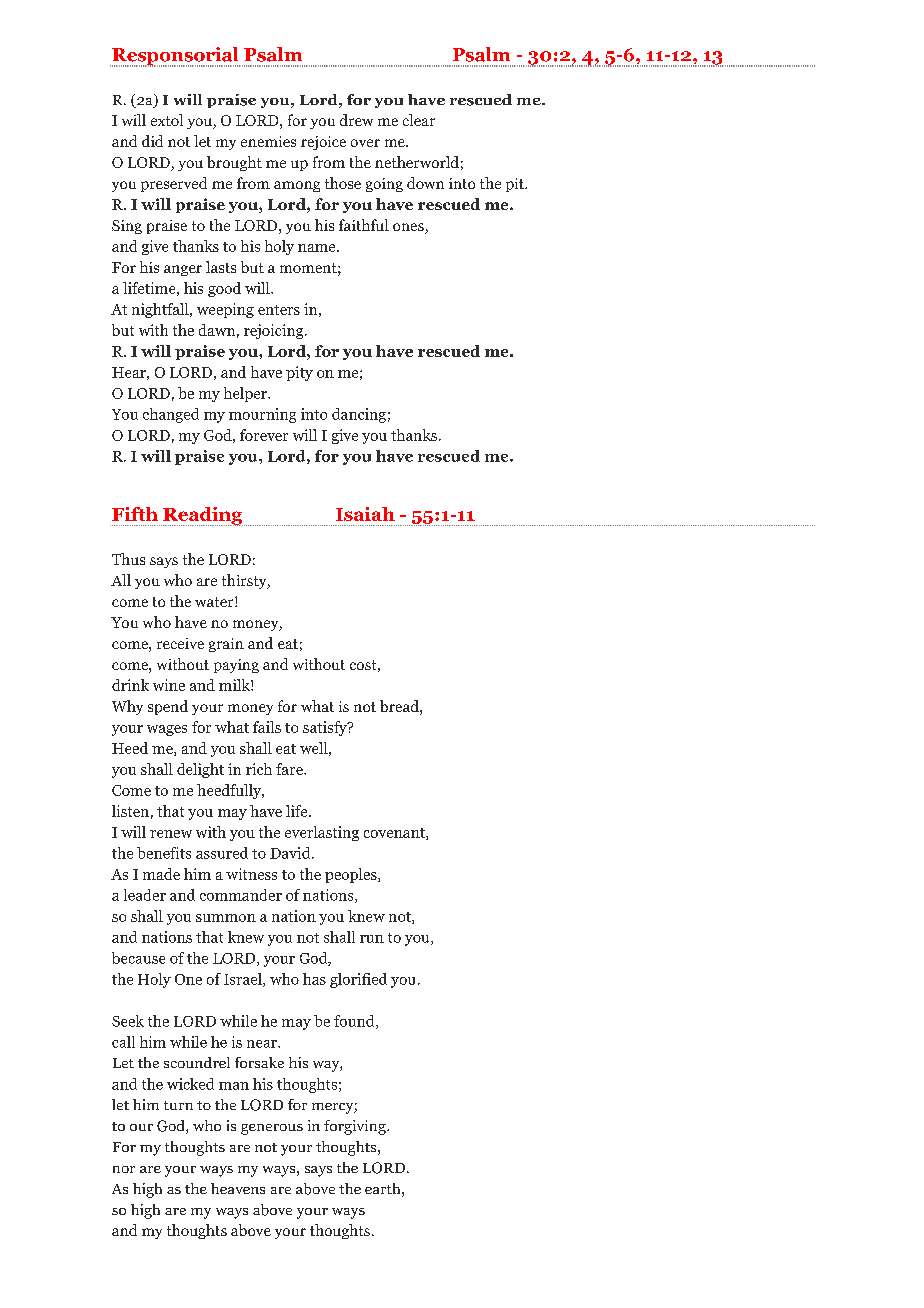 Image resolution: width=924 pixels, height=1308 pixels. What do you see at coordinates (326, 728) in the document?
I see `satisfy` at bounding box center [326, 728].
